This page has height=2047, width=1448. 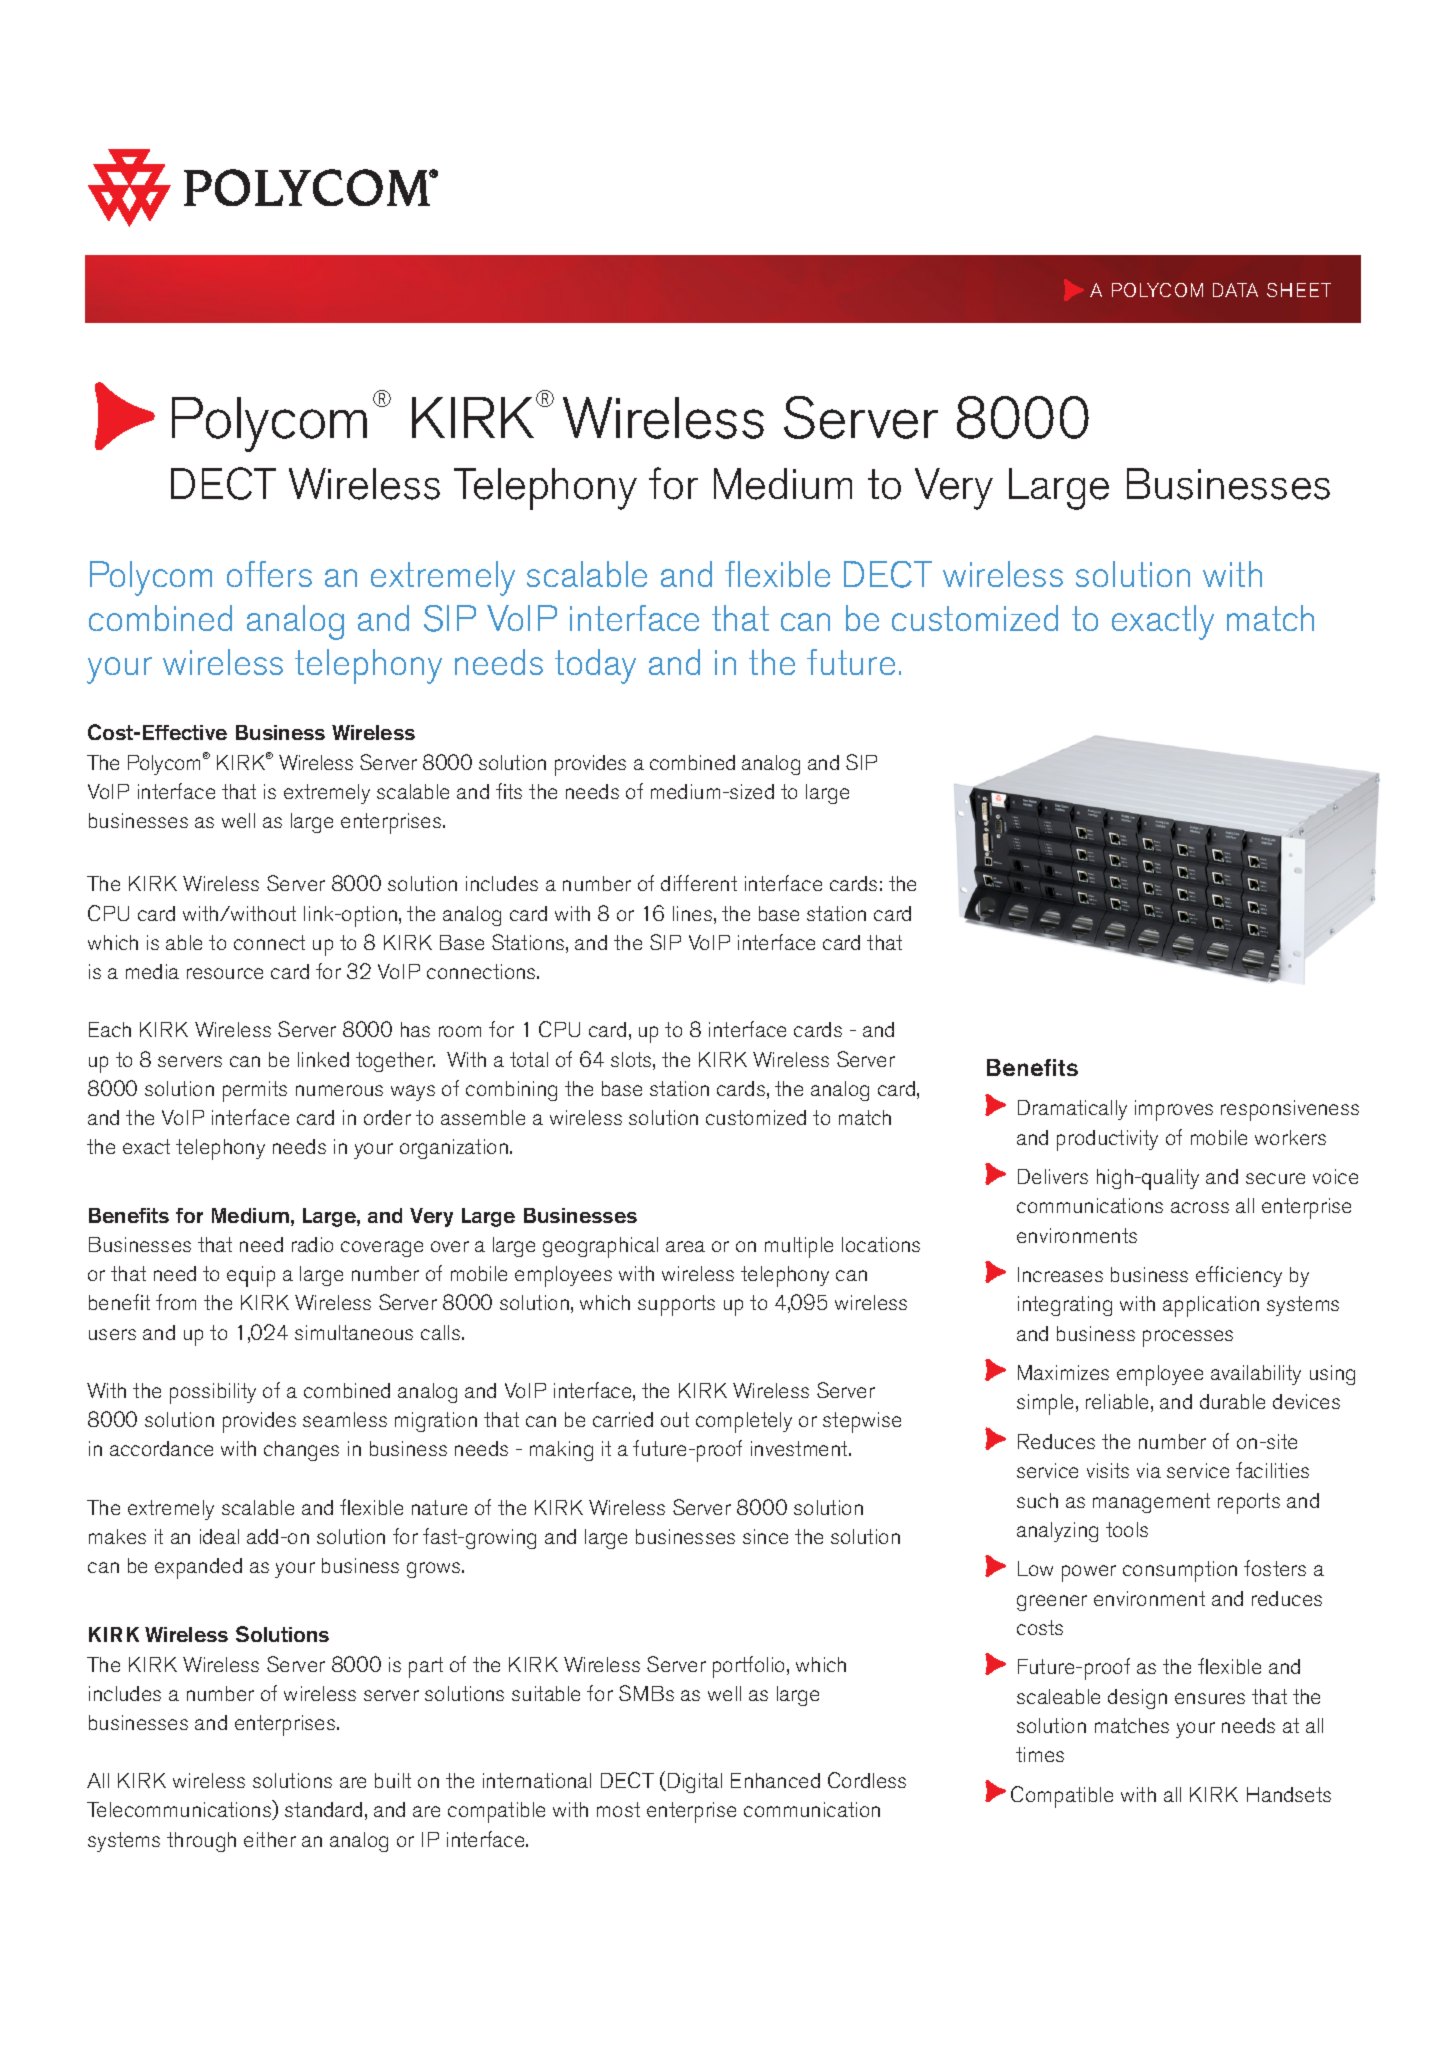 What do you see at coordinates (323, 1809) in the page?
I see `standard` at bounding box center [323, 1809].
